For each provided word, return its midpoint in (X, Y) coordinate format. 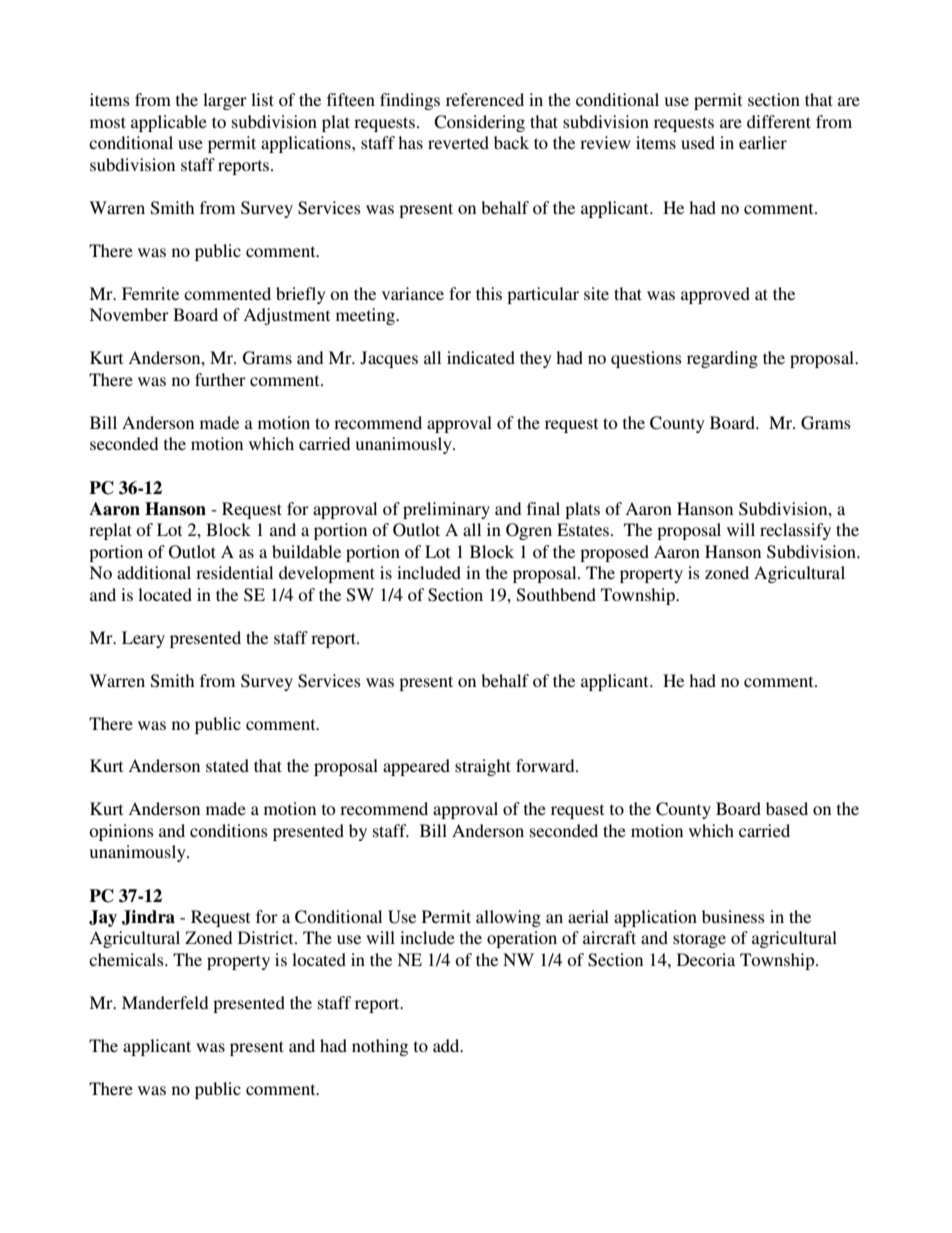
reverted (458, 142)
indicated (481, 357)
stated (227, 765)
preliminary (446, 510)
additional (154, 572)
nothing (380, 1047)
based (787, 808)
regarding (722, 359)
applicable (169, 123)
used (698, 142)
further (220, 379)
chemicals (127, 959)
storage (699, 940)
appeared (416, 767)
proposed (614, 553)
